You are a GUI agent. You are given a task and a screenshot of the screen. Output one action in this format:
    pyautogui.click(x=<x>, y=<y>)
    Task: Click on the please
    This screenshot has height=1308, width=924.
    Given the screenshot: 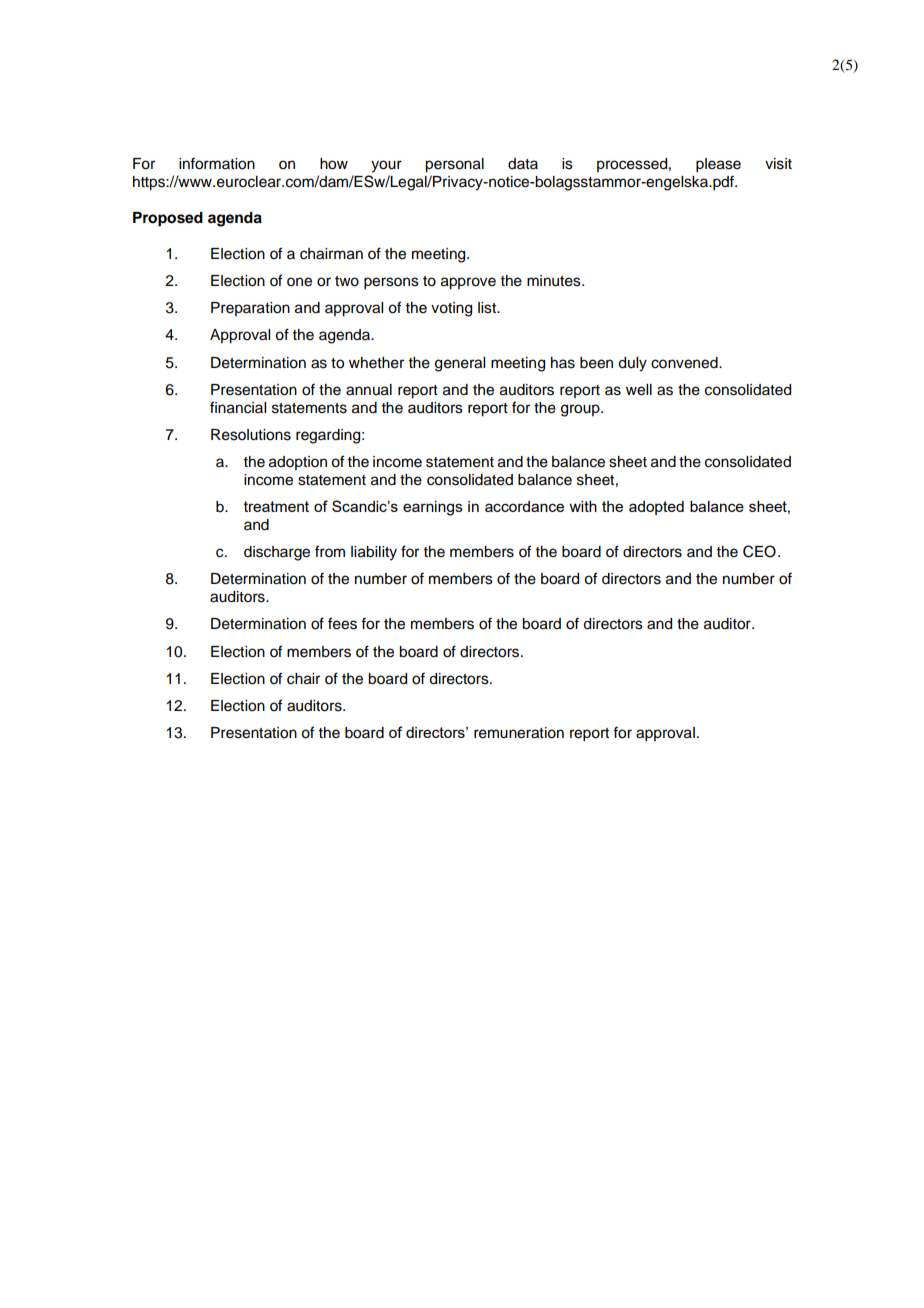 What is the action you would take?
    pyautogui.click(x=718, y=165)
